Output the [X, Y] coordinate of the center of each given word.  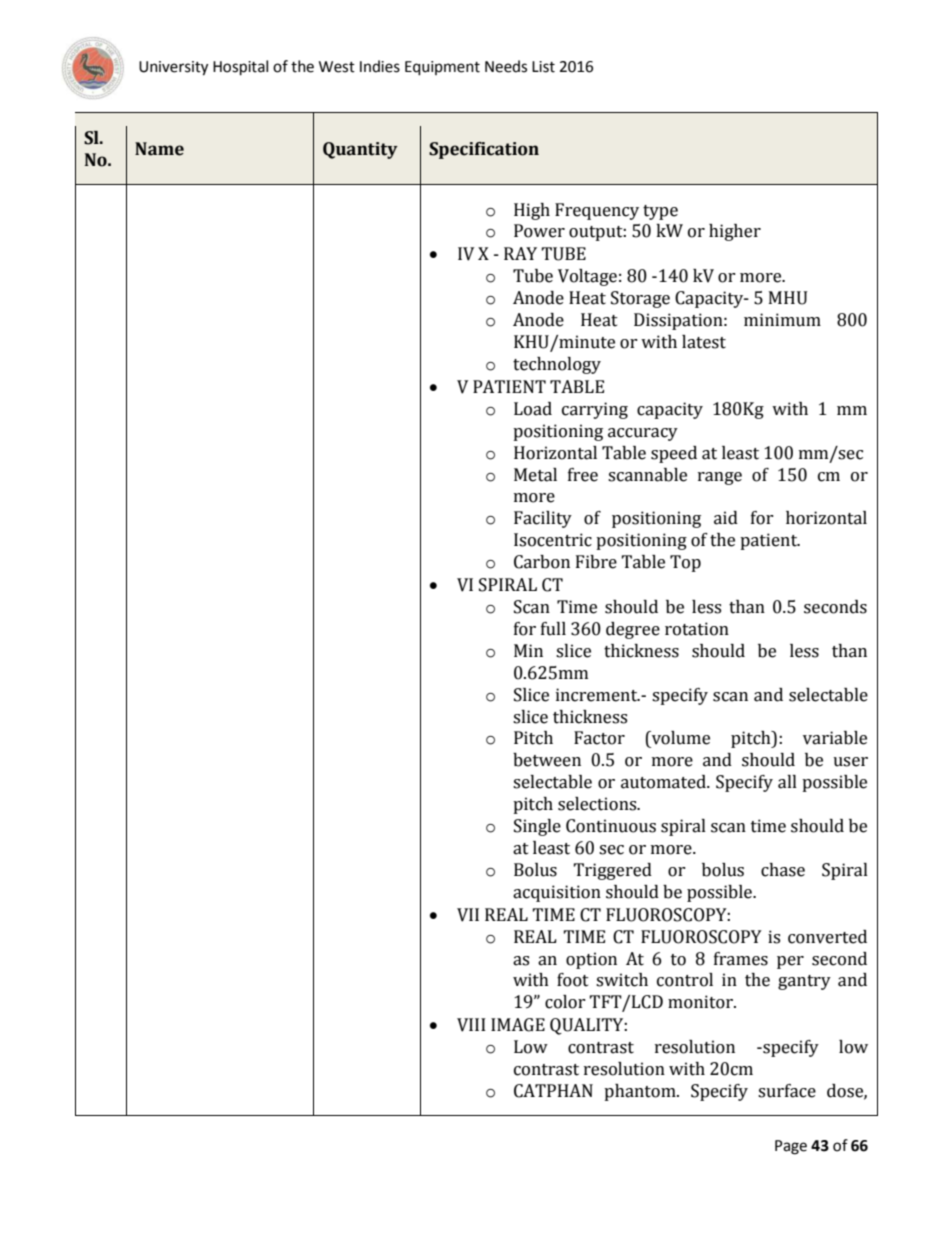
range [720, 478]
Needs [506, 66]
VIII [471, 1025]
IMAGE [518, 1025]
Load [533, 409]
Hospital [240, 68]
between [547, 760]
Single [537, 827]
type [660, 212]
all [787, 782]
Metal [535, 475]
